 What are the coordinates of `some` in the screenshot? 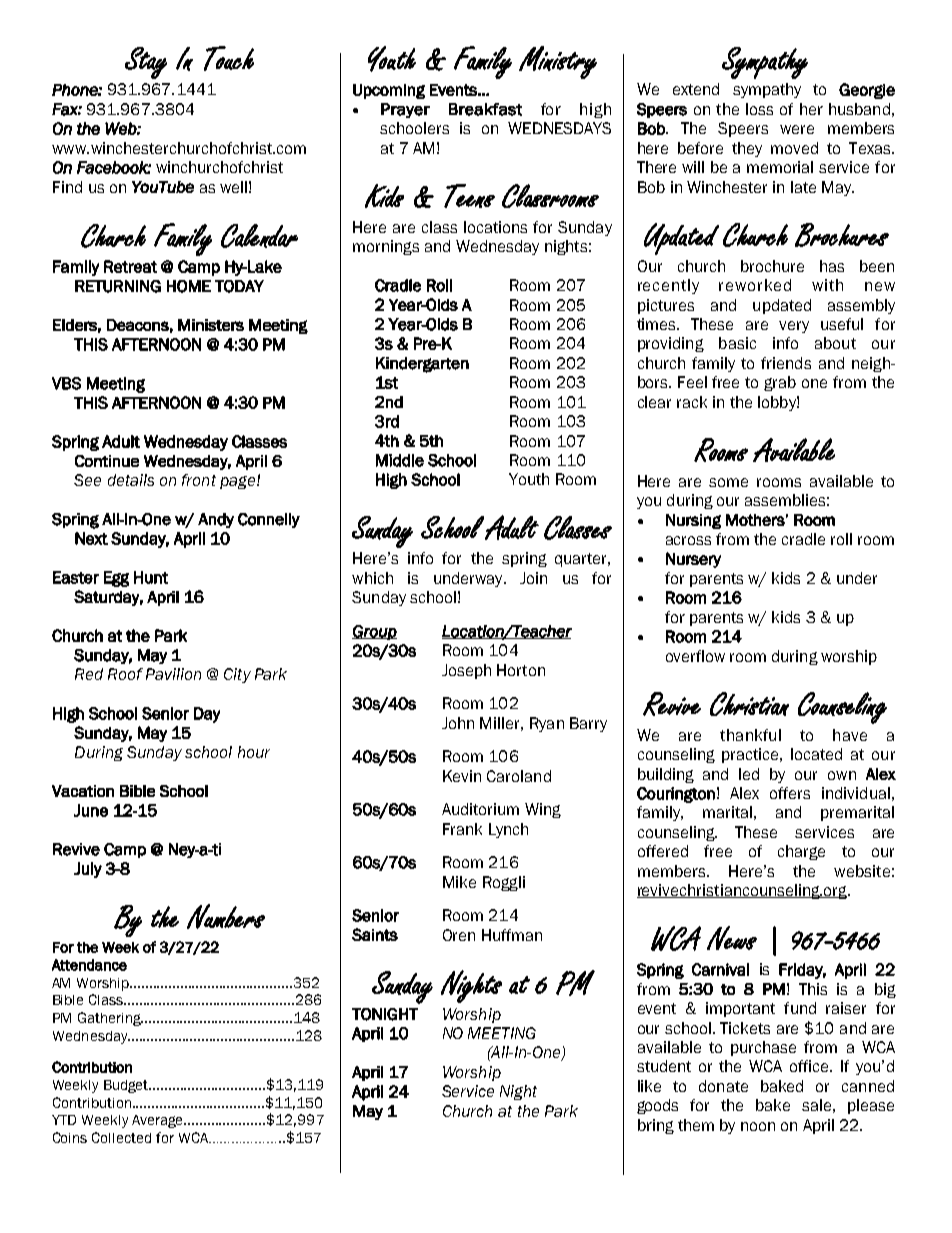 It's located at (728, 482).
